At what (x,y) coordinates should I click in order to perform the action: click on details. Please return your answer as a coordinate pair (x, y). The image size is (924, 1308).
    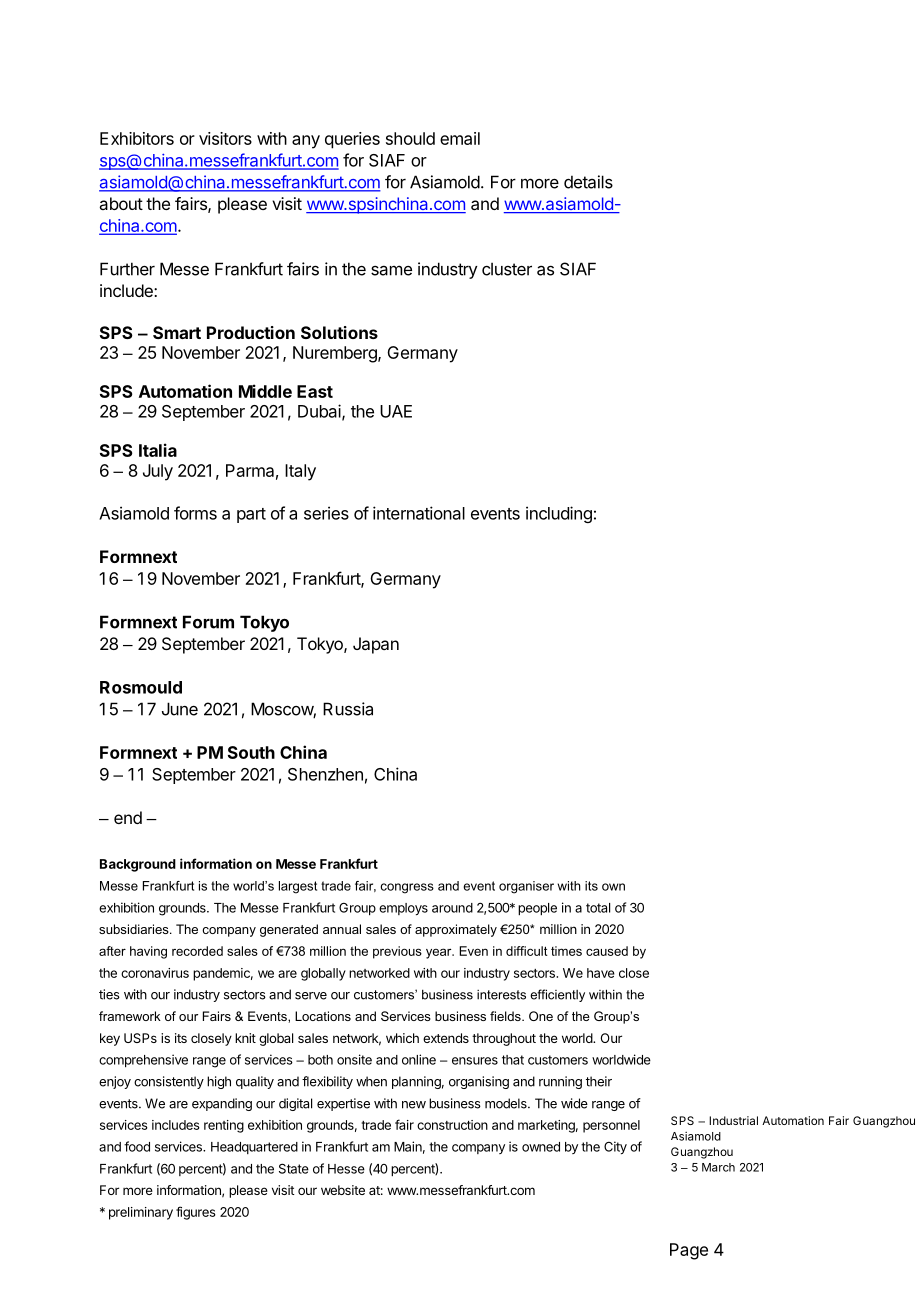
    Looking at the image, I should click on (588, 182).
